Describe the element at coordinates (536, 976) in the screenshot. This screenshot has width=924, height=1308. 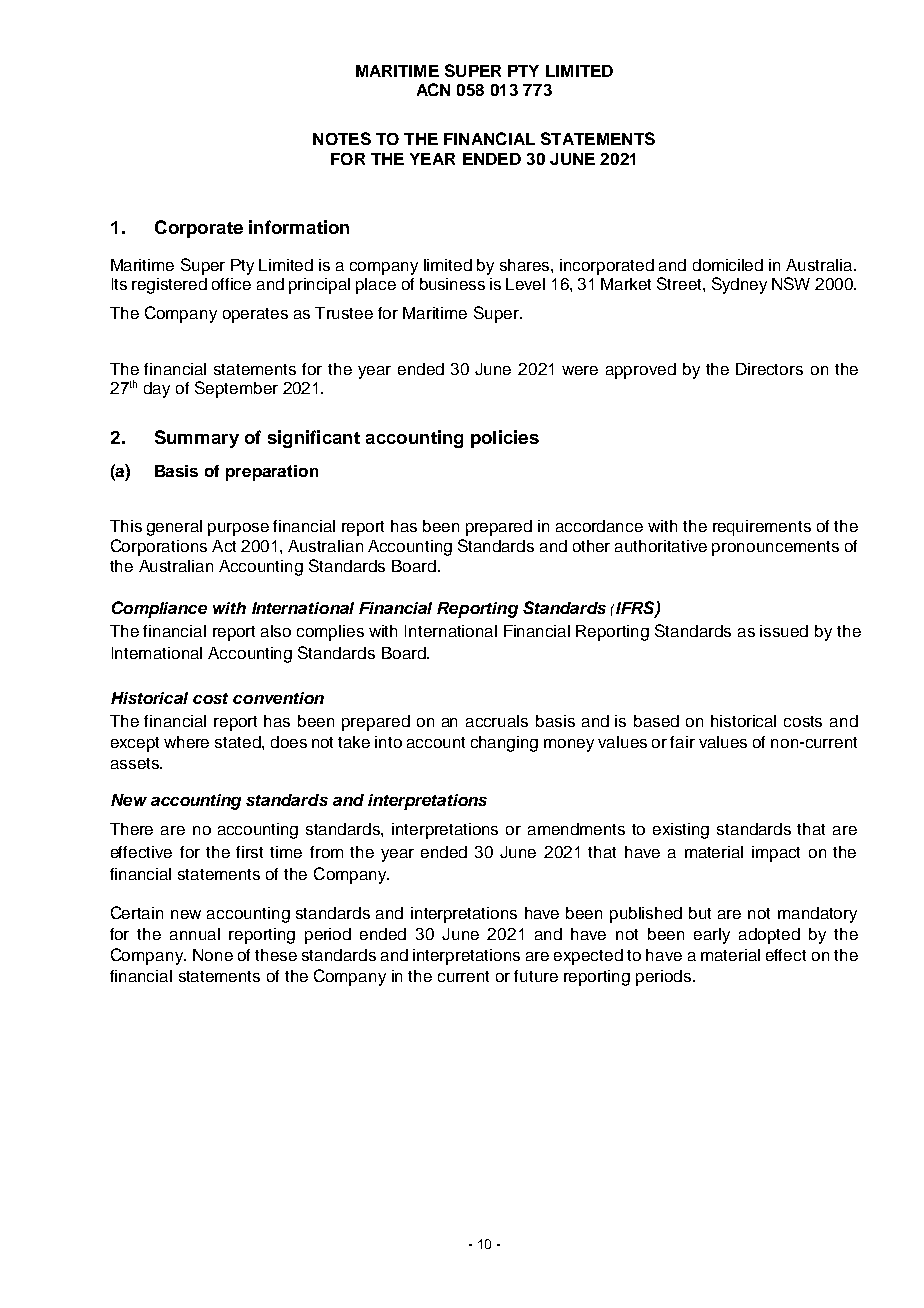
I see `future` at that location.
